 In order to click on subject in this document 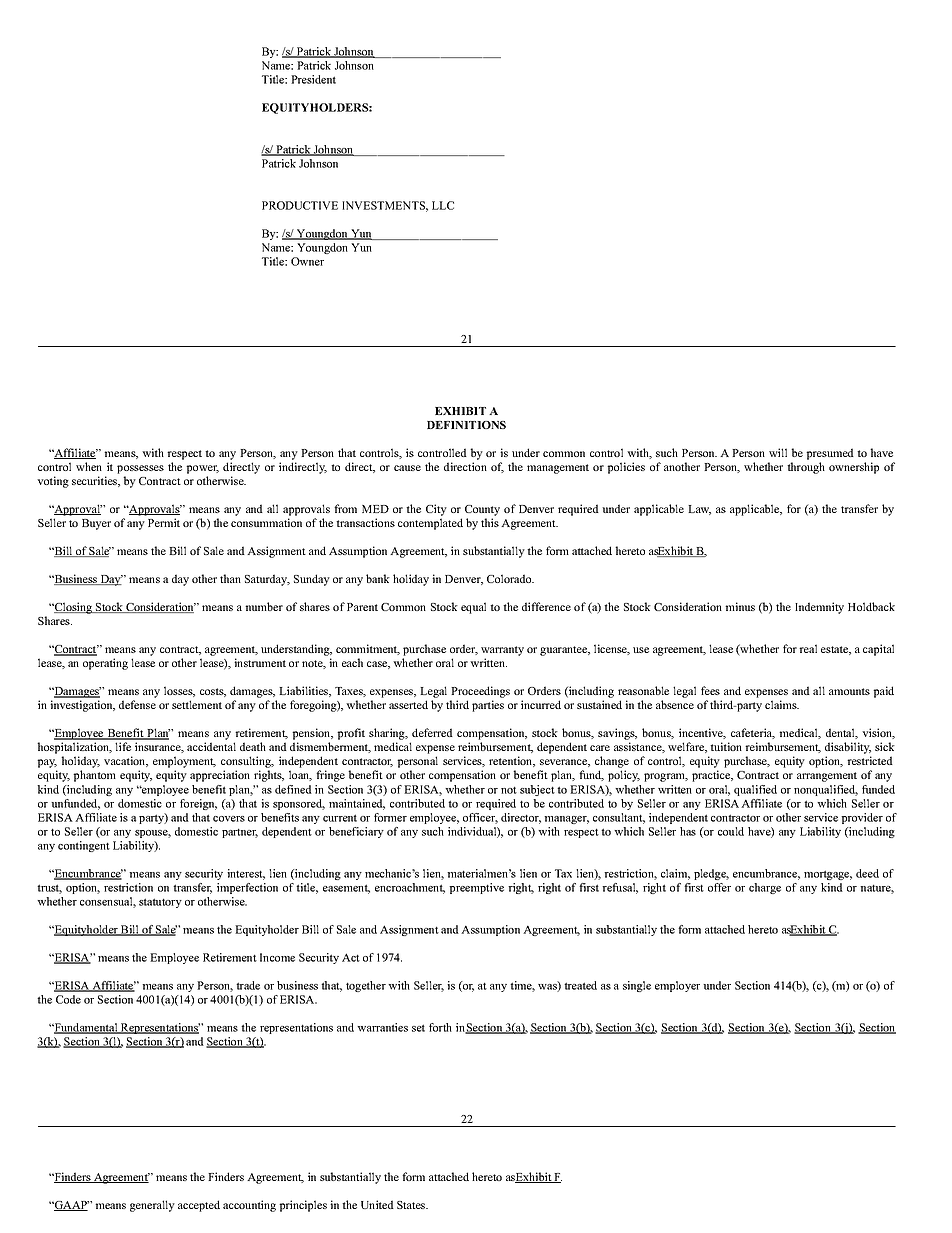, I will do `click(537, 790)`.
